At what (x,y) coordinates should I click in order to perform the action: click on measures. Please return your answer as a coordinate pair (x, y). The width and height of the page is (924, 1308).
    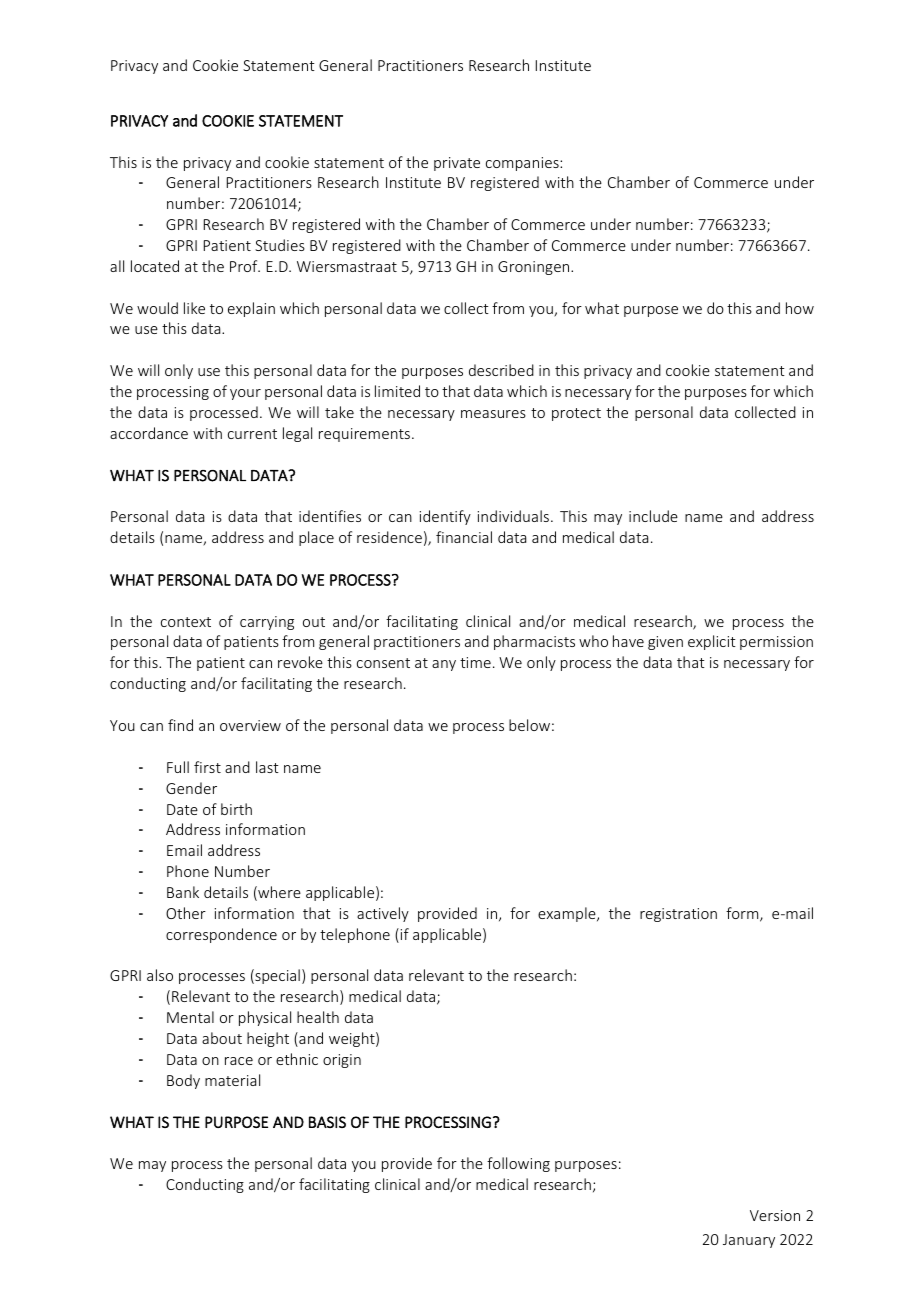
    Looking at the image, I should click on (493, 414).
